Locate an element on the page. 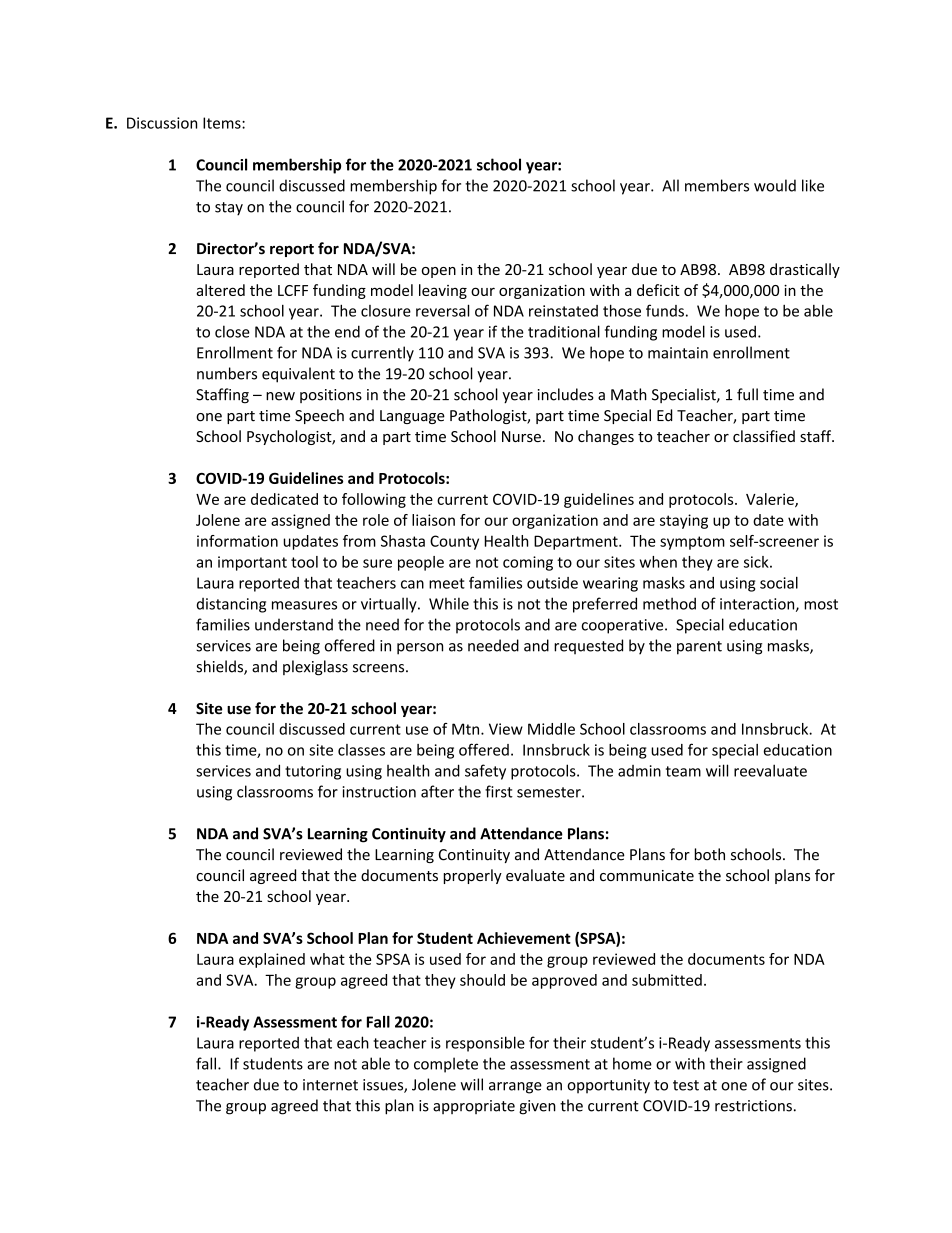 The image size is (952, 1233). While is located at coordinates (449, 603).
